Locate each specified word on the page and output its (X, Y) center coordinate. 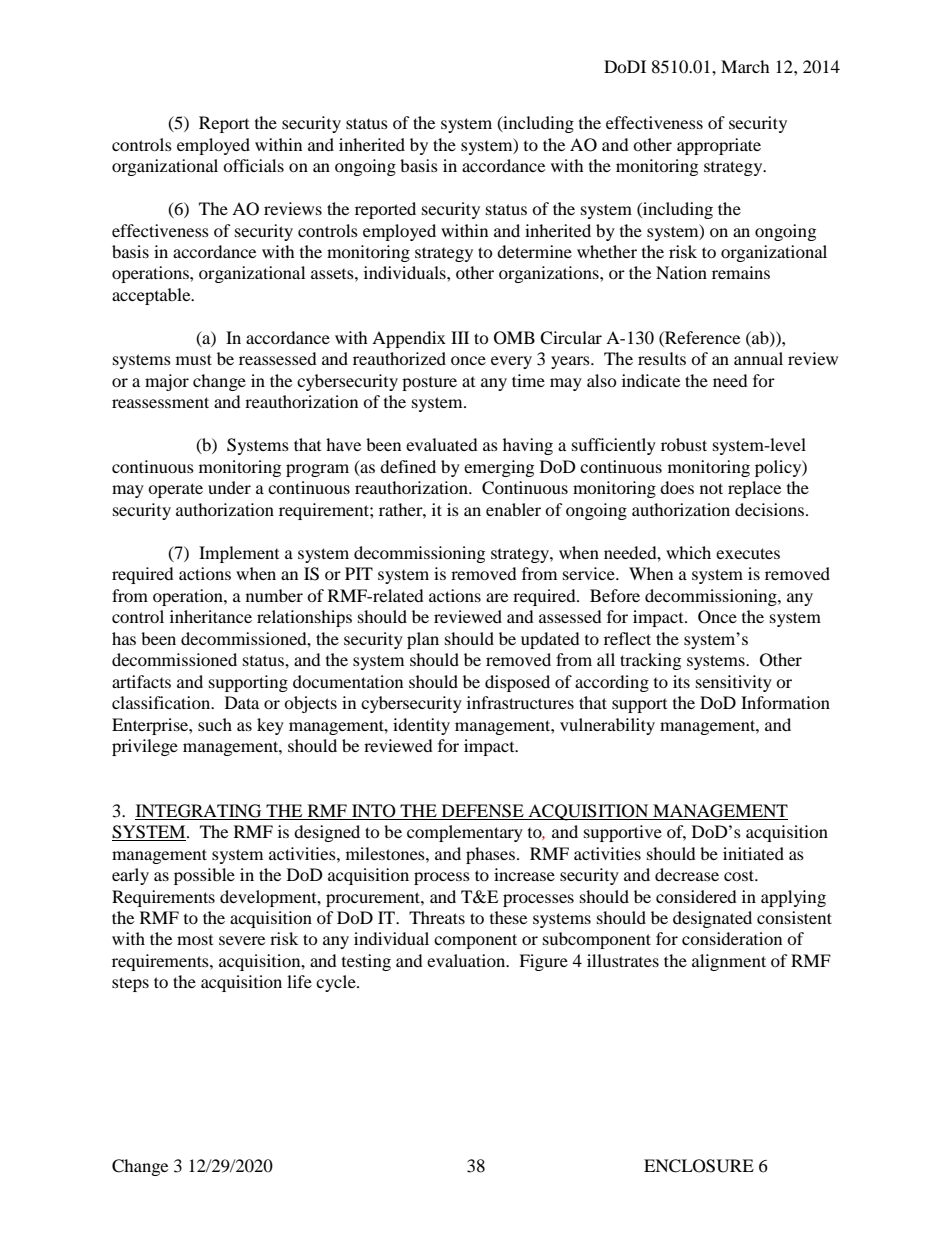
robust (684, 444)
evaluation (467, 960)
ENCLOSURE (699, 1166)
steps (130, 984)
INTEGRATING (198, 811)
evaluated (442, 444)
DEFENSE (483, 811)
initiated (753, 853)
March (745, 66)
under (229, 487)
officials (253, 165)
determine (534, 251)
